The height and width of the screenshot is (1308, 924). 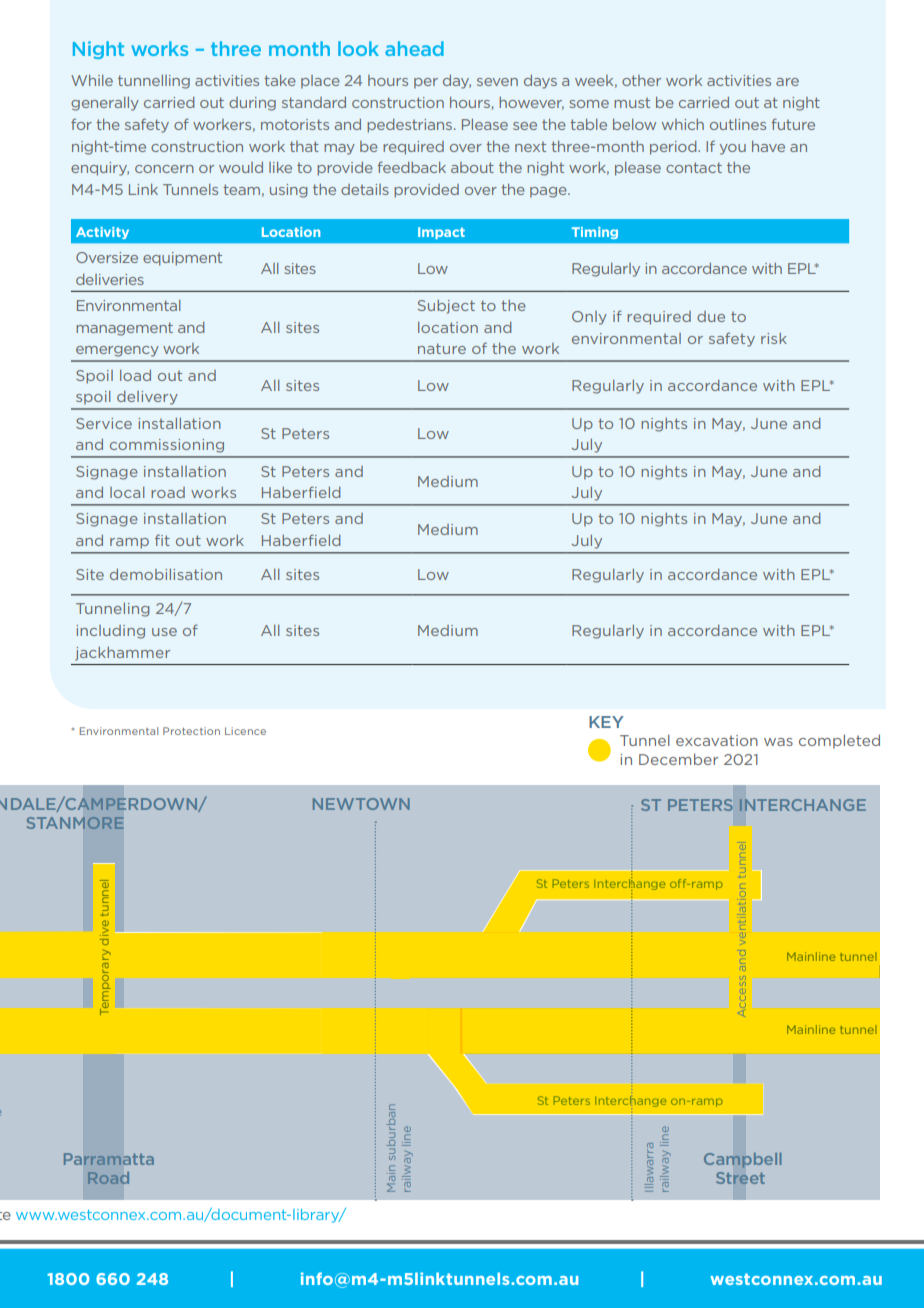 What do you see at coordinates (245, 731) in the screenshot?
I see `Licence` at bounding box center [245, 731].
